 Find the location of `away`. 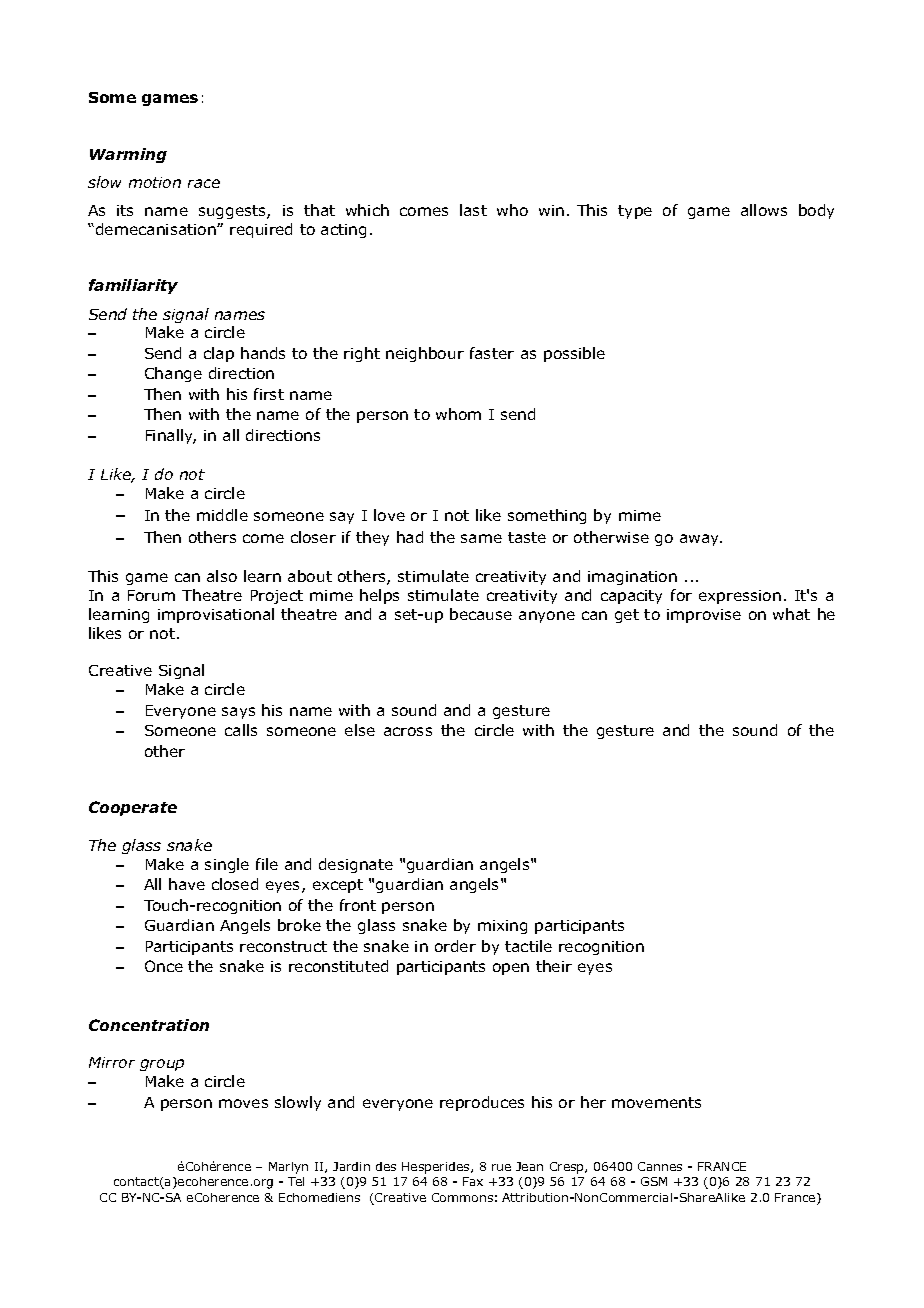

away is located at coordinates (701, 540).
